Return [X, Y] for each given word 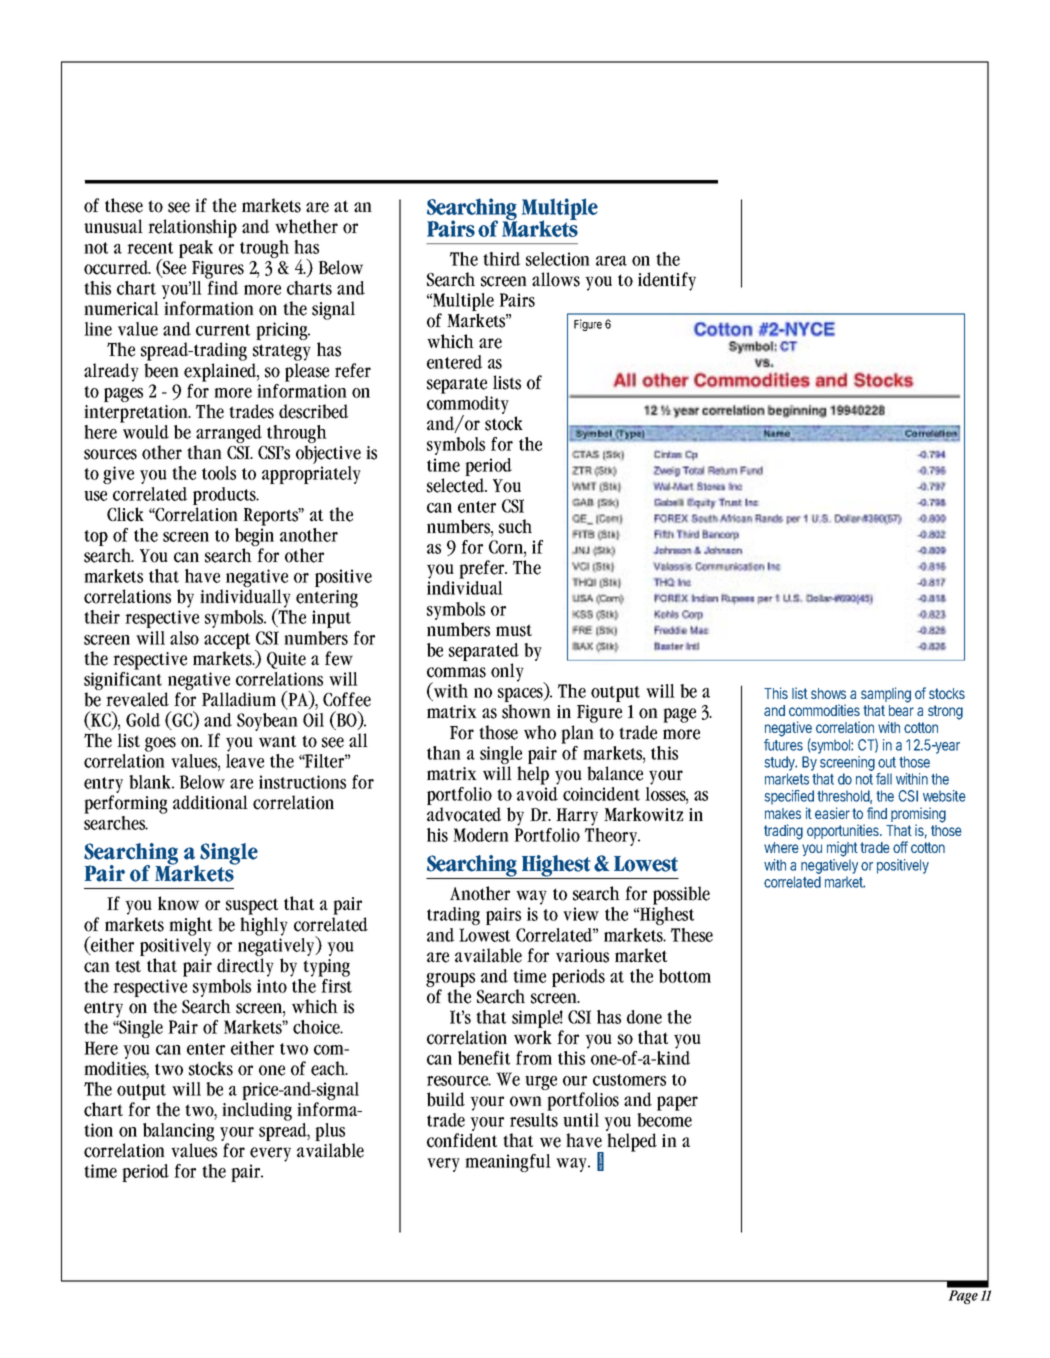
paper [677, 1103]
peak [196, 249]
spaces [521, 696]
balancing [179, 1133]
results [534, 1118]
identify [667, 281]
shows [828, 693]
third [501, 259]
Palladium [239, 699]
